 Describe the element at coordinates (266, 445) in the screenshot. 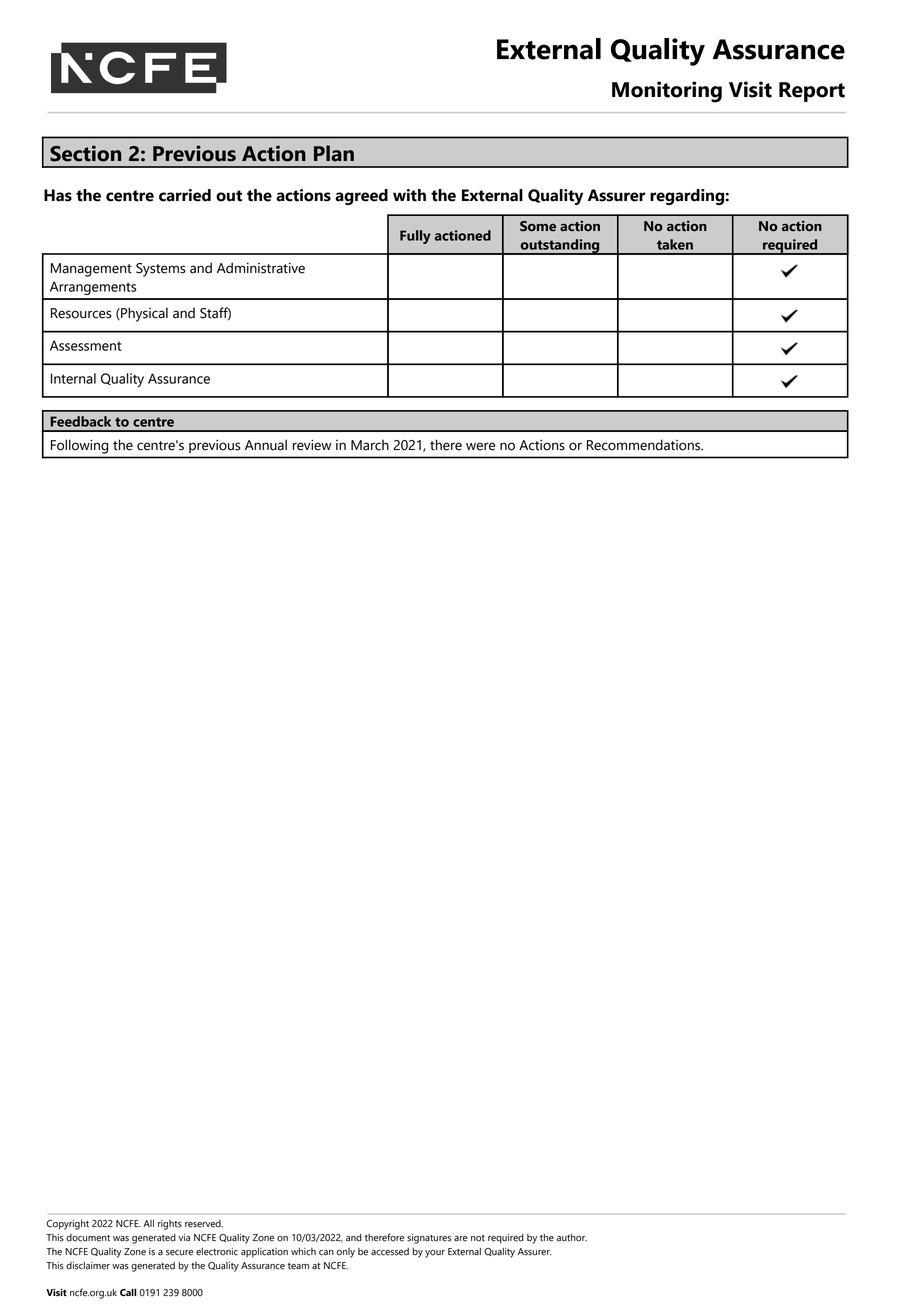

I see `Annual` at that location.
